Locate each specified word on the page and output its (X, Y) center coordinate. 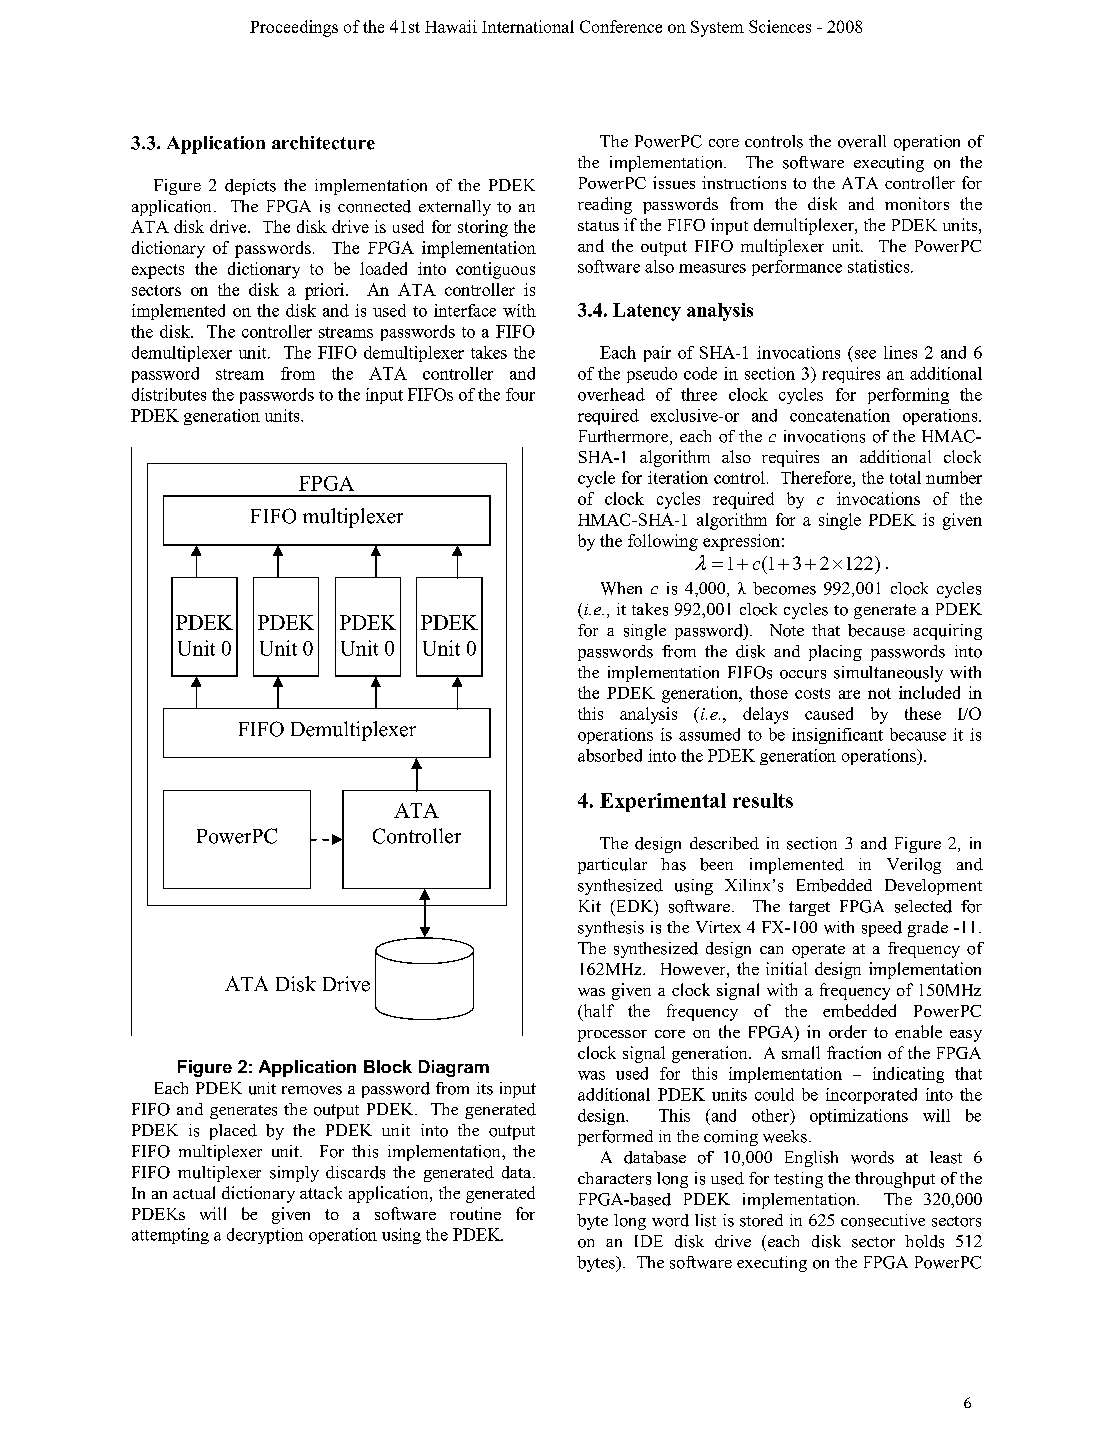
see (865, 354)
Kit (590, 906)
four (520, 394)
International (528, 26)
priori (326, 291)
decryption (265, 1236)
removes (312, 1090)
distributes (169, 394)
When (621, 588)
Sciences (780, 26)
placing (835, 653)
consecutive (883, 1220)
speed (882, 929)
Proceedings (294, 28)
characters (614, 1178)
